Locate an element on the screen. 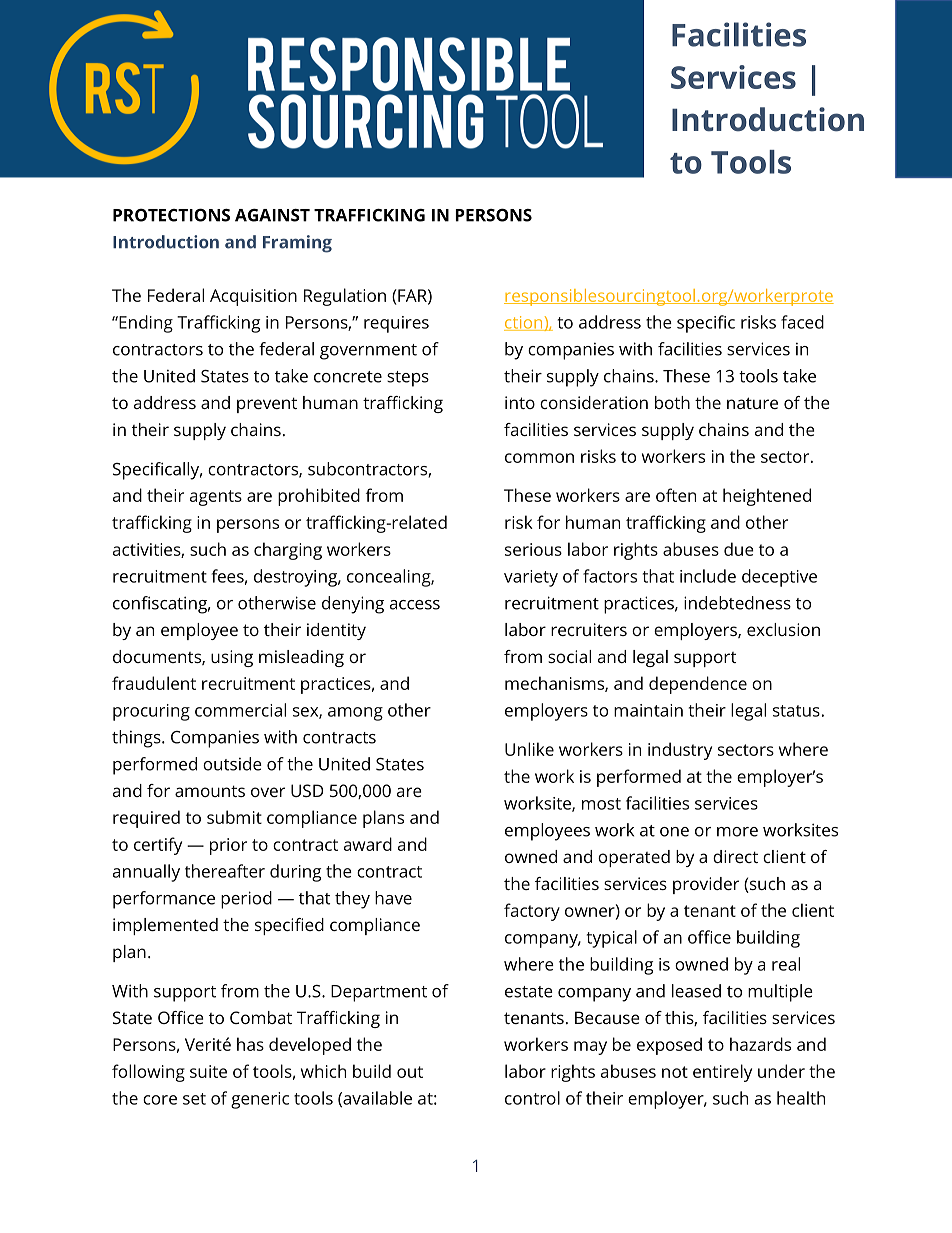 Image resolution: width=952 pixels, height=1233 pixels. faced is located at coordinates (802, 322).
